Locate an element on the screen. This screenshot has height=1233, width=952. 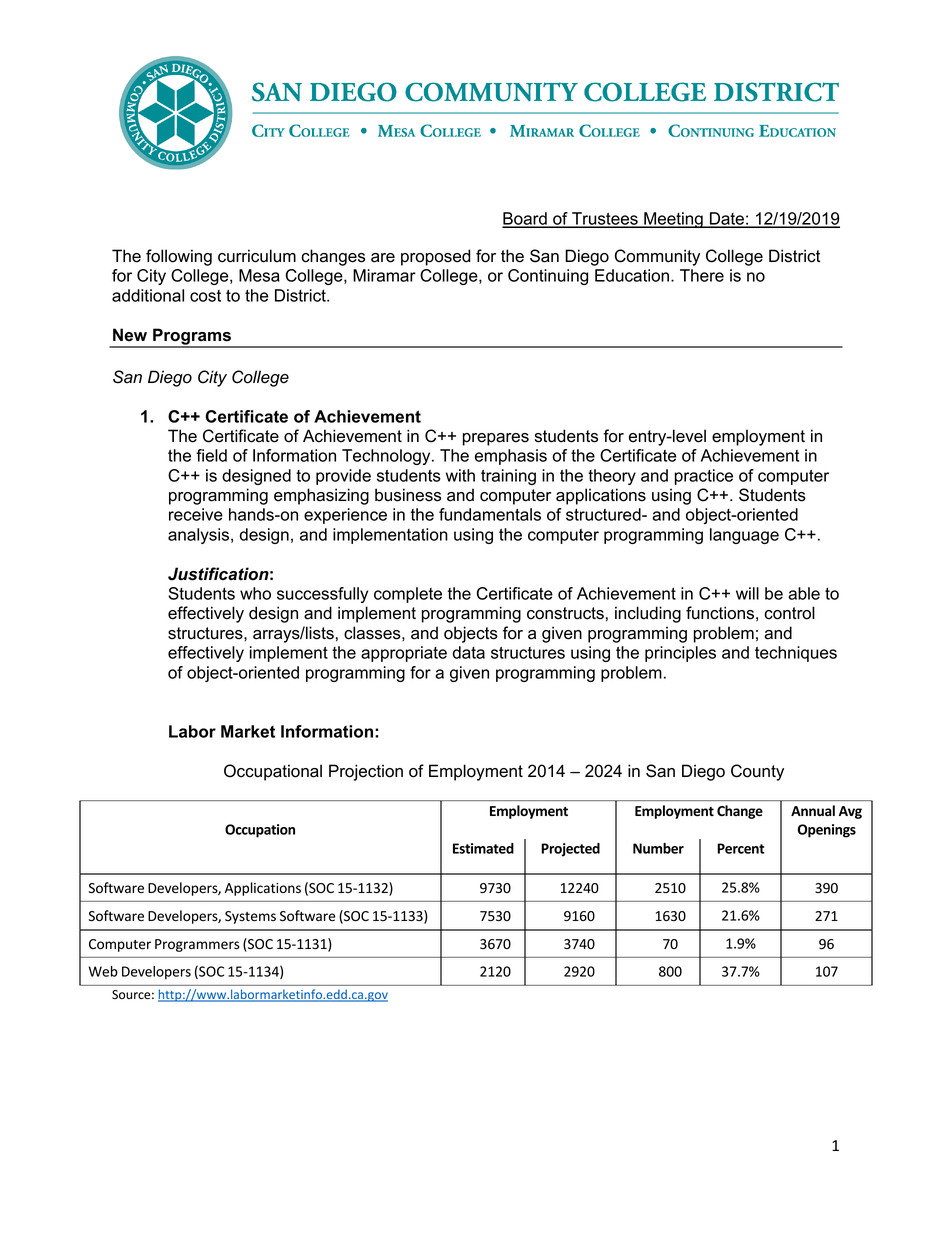
Projection is located at coordinates (366, 772).
